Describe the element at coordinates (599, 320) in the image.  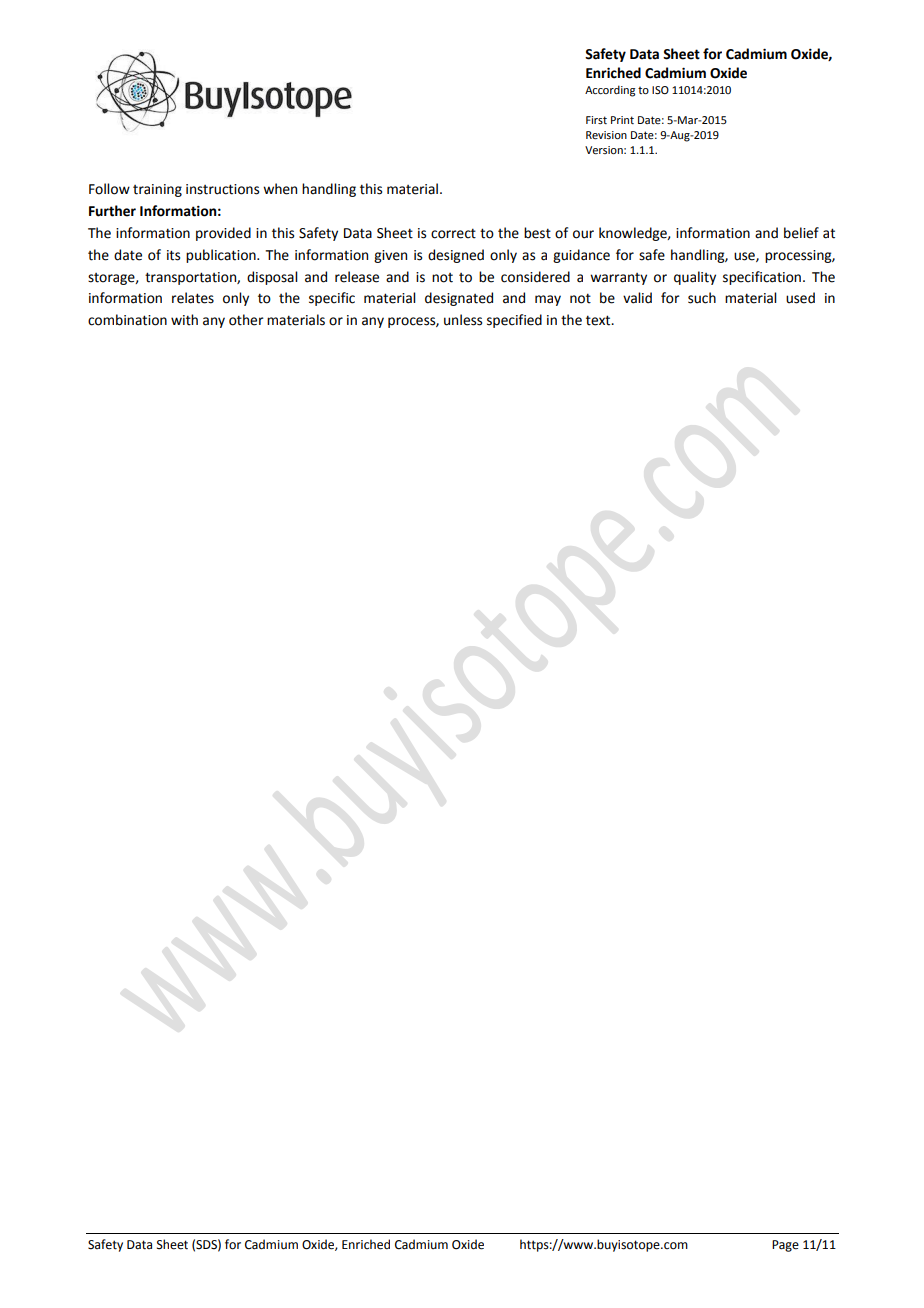
I see `text` at that location.
